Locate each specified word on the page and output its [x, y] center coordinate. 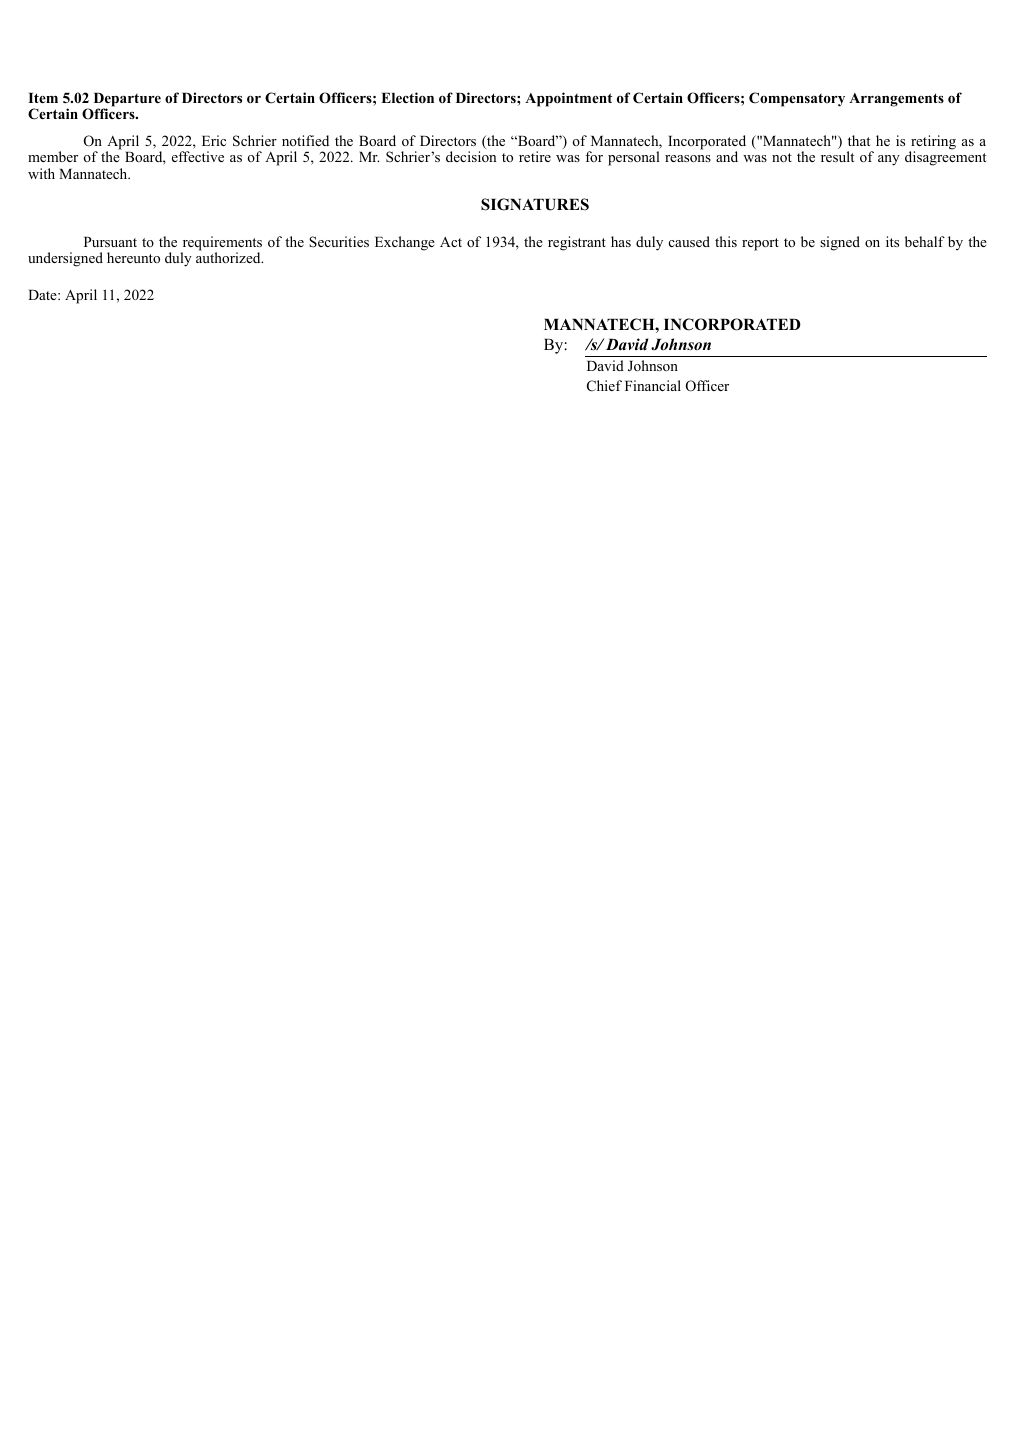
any [889, 160]
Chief [604, 386]
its [892, 241]
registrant [577, 243]
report [760, 244]
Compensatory [797, 99]
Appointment [568, 99]
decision [471, 156]
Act [451, 242]
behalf [925, 241]
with [41, 173]
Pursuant [110, 242]
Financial [653, 385]
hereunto [133, 257]
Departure [127, 101]
